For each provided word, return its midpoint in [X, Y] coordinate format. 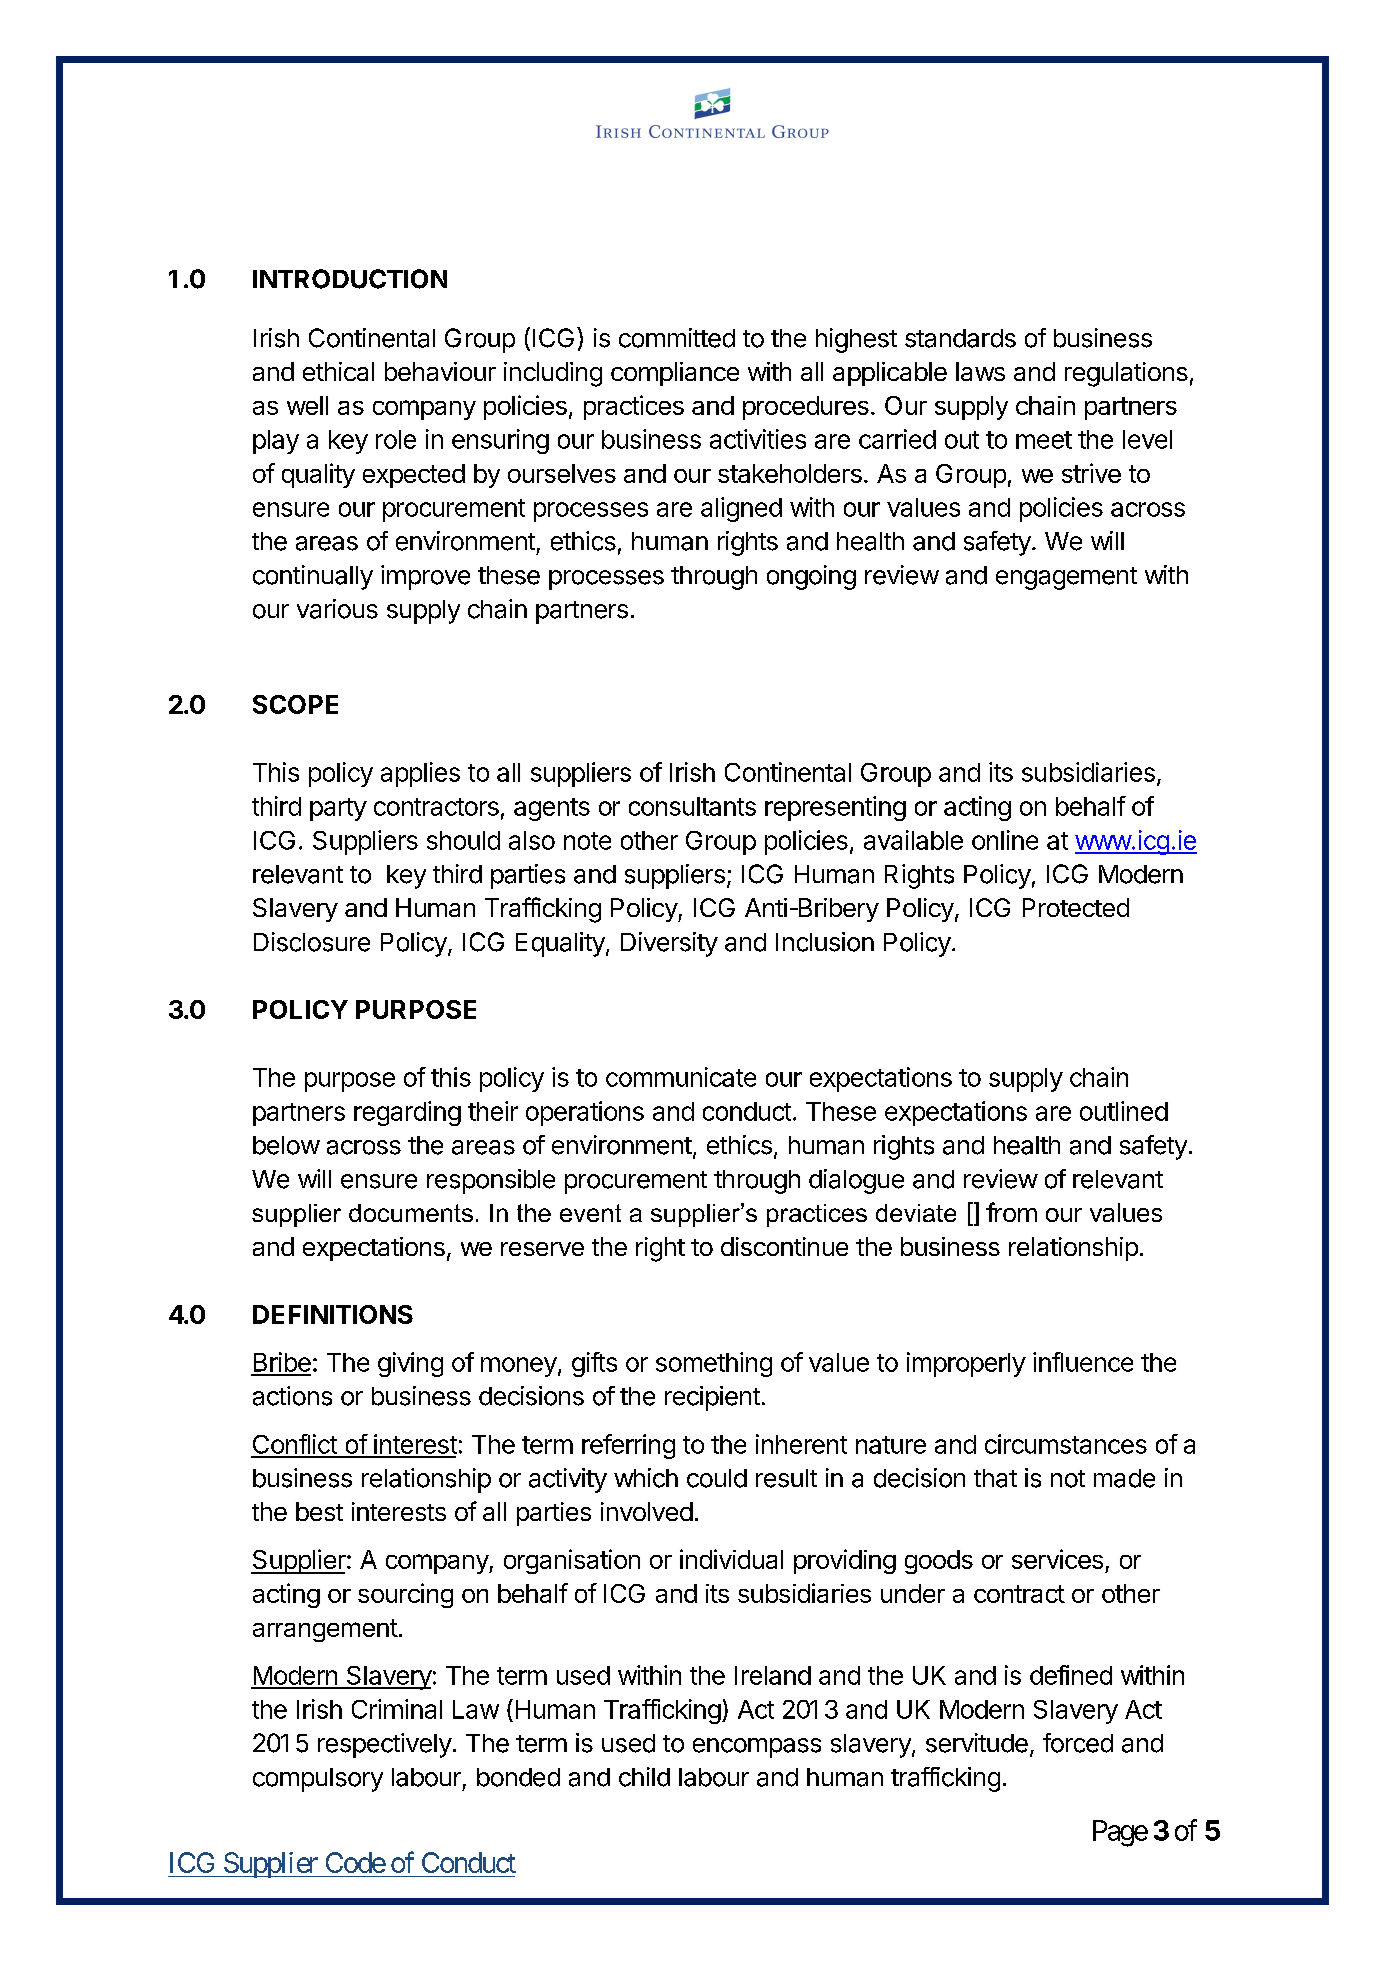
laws [980, 371]
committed [677, 338]
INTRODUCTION [350, 279]
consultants [692, 806]
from [1011, 1212]
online [1005, 840]
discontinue [784, 1246]
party [338, 809]
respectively [385, 1745]
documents [411, 1213]
